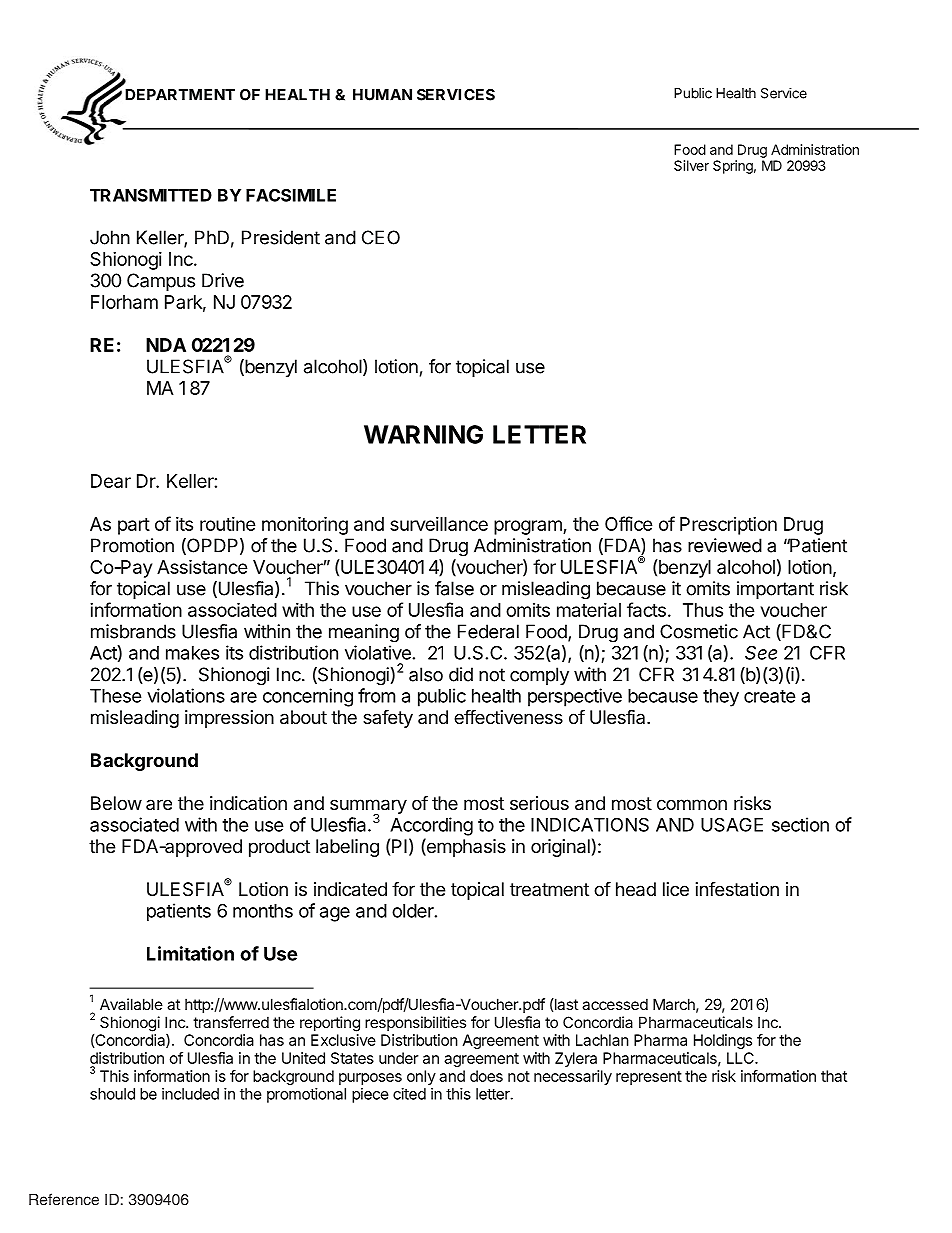 This screenshot has width=952, height=1233. Describe the element at coordinates (691, 165) in the screenshot. I see `Silver` at that location.
